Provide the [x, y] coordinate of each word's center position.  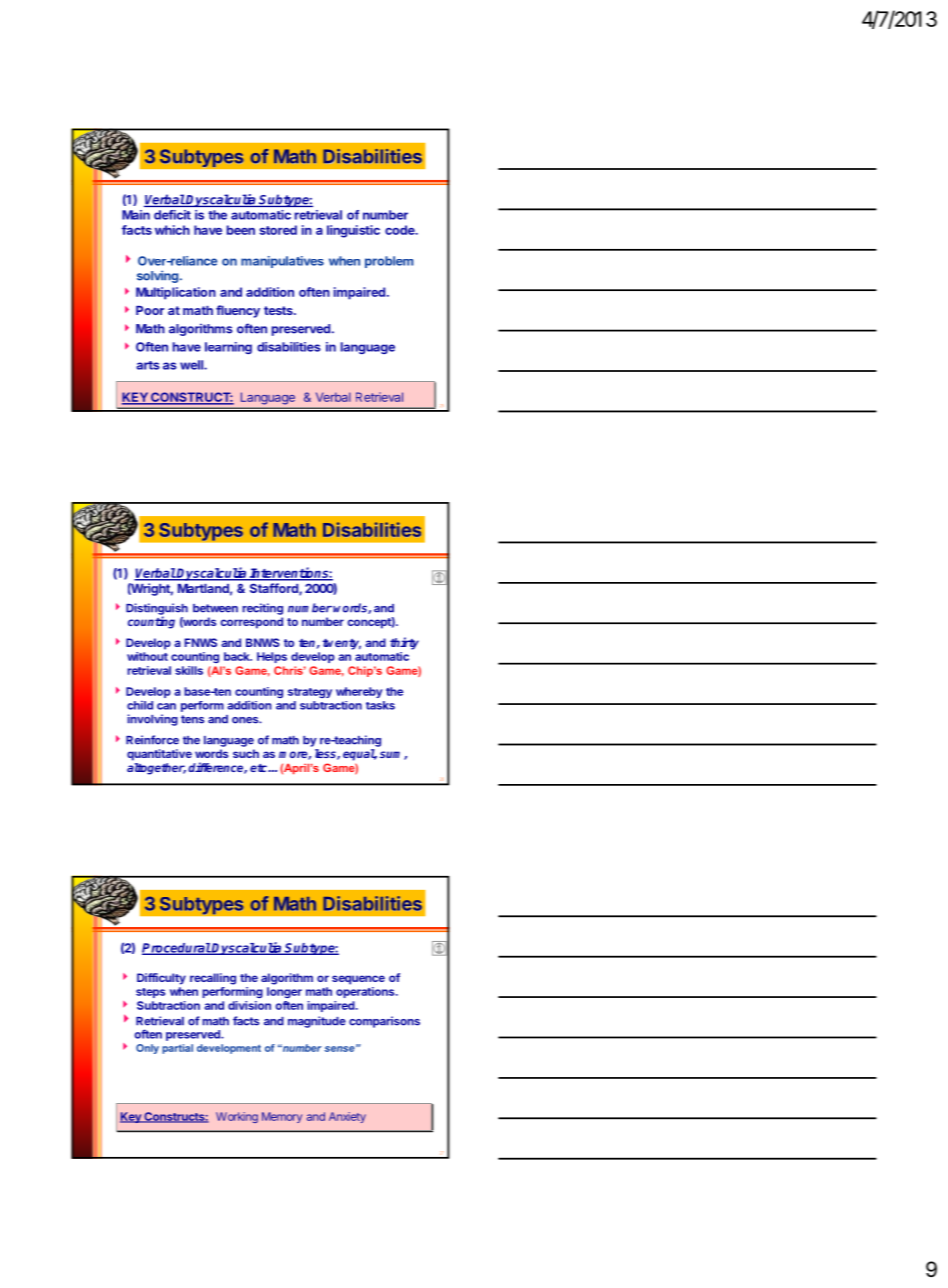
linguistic [353, 231]
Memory [282, 1117]
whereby [359, 692]
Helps [272, 657]
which [172, 230]
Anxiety [347, 1117]
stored [278, 230]
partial [177, 1049]
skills [189, 670]
